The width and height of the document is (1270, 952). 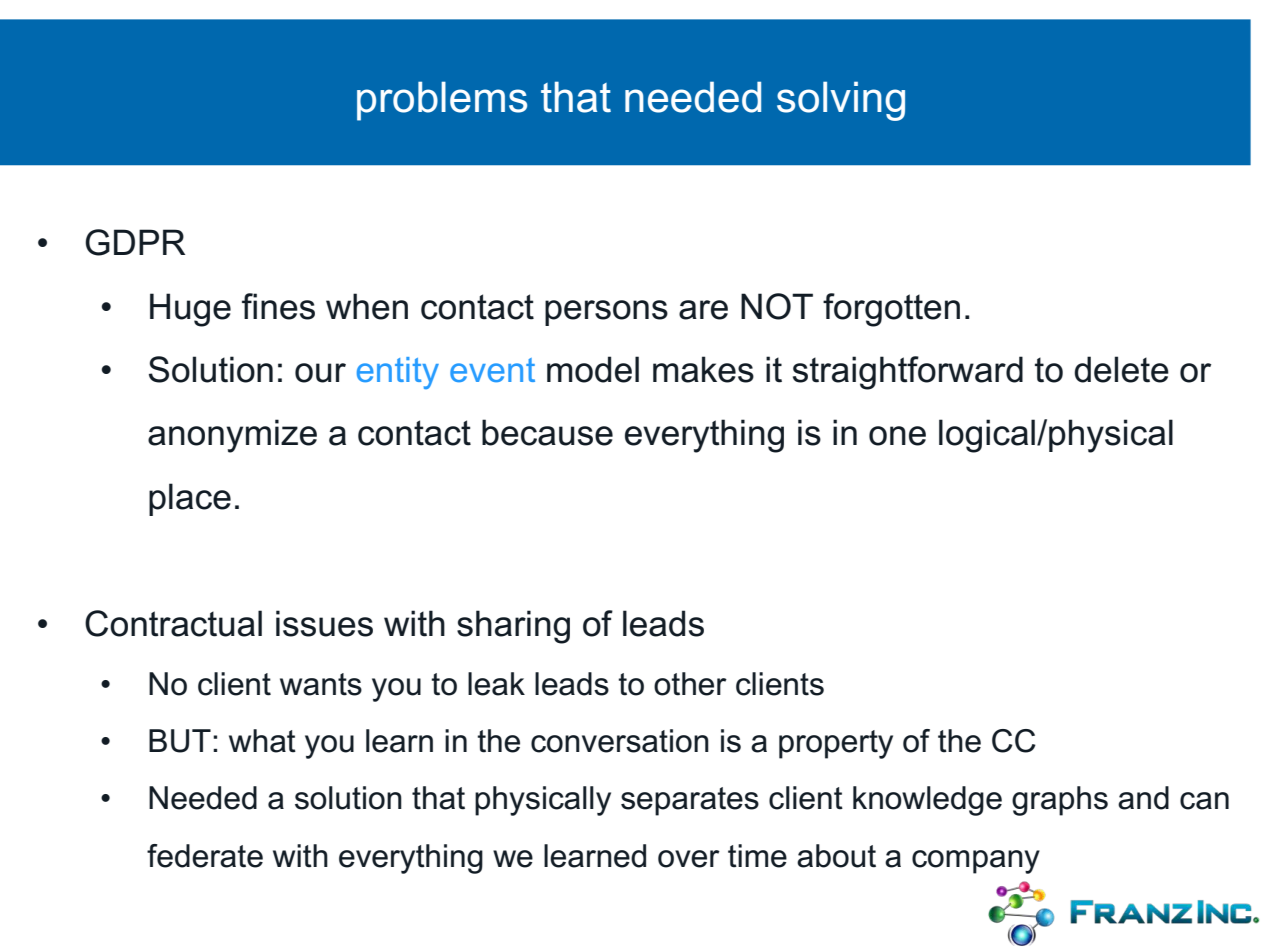 What do you see at coordinates (891, 310) in the document?
I see `forgotten` at bounding box center [891, 310].
